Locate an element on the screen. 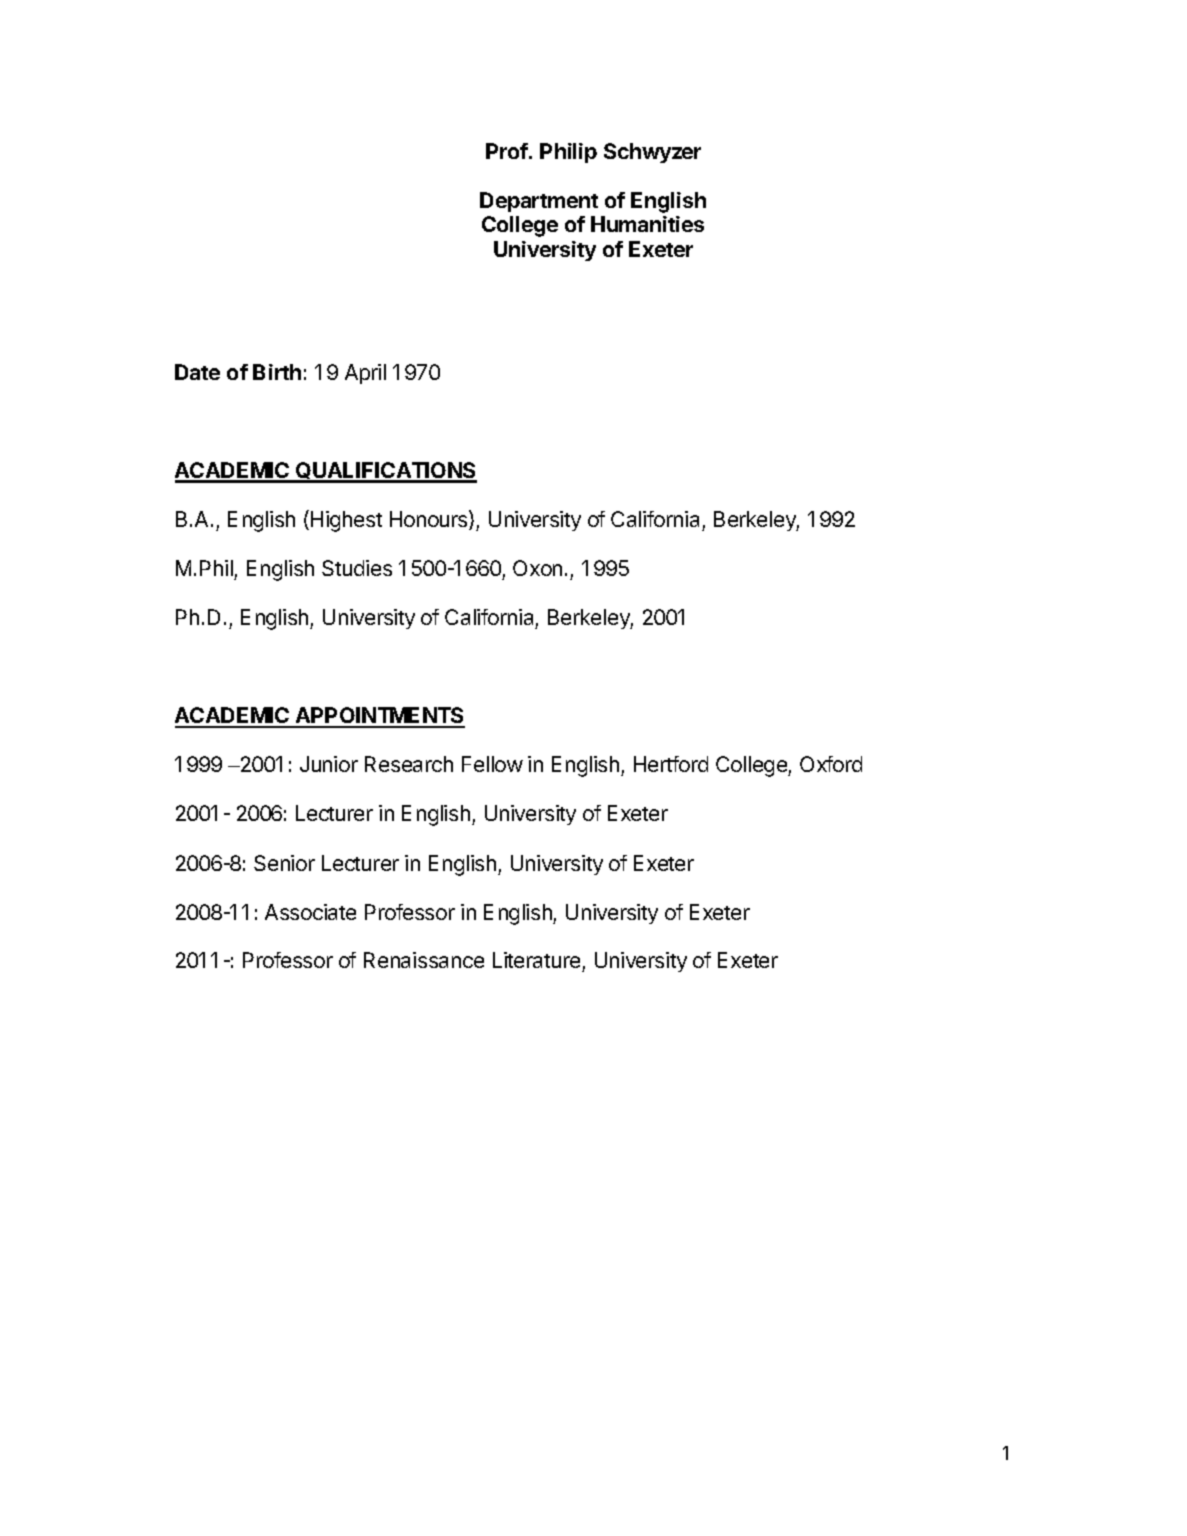 The width and height of the screenshot is (1187, 1536). Associate is located at coordinates (310, 912).
